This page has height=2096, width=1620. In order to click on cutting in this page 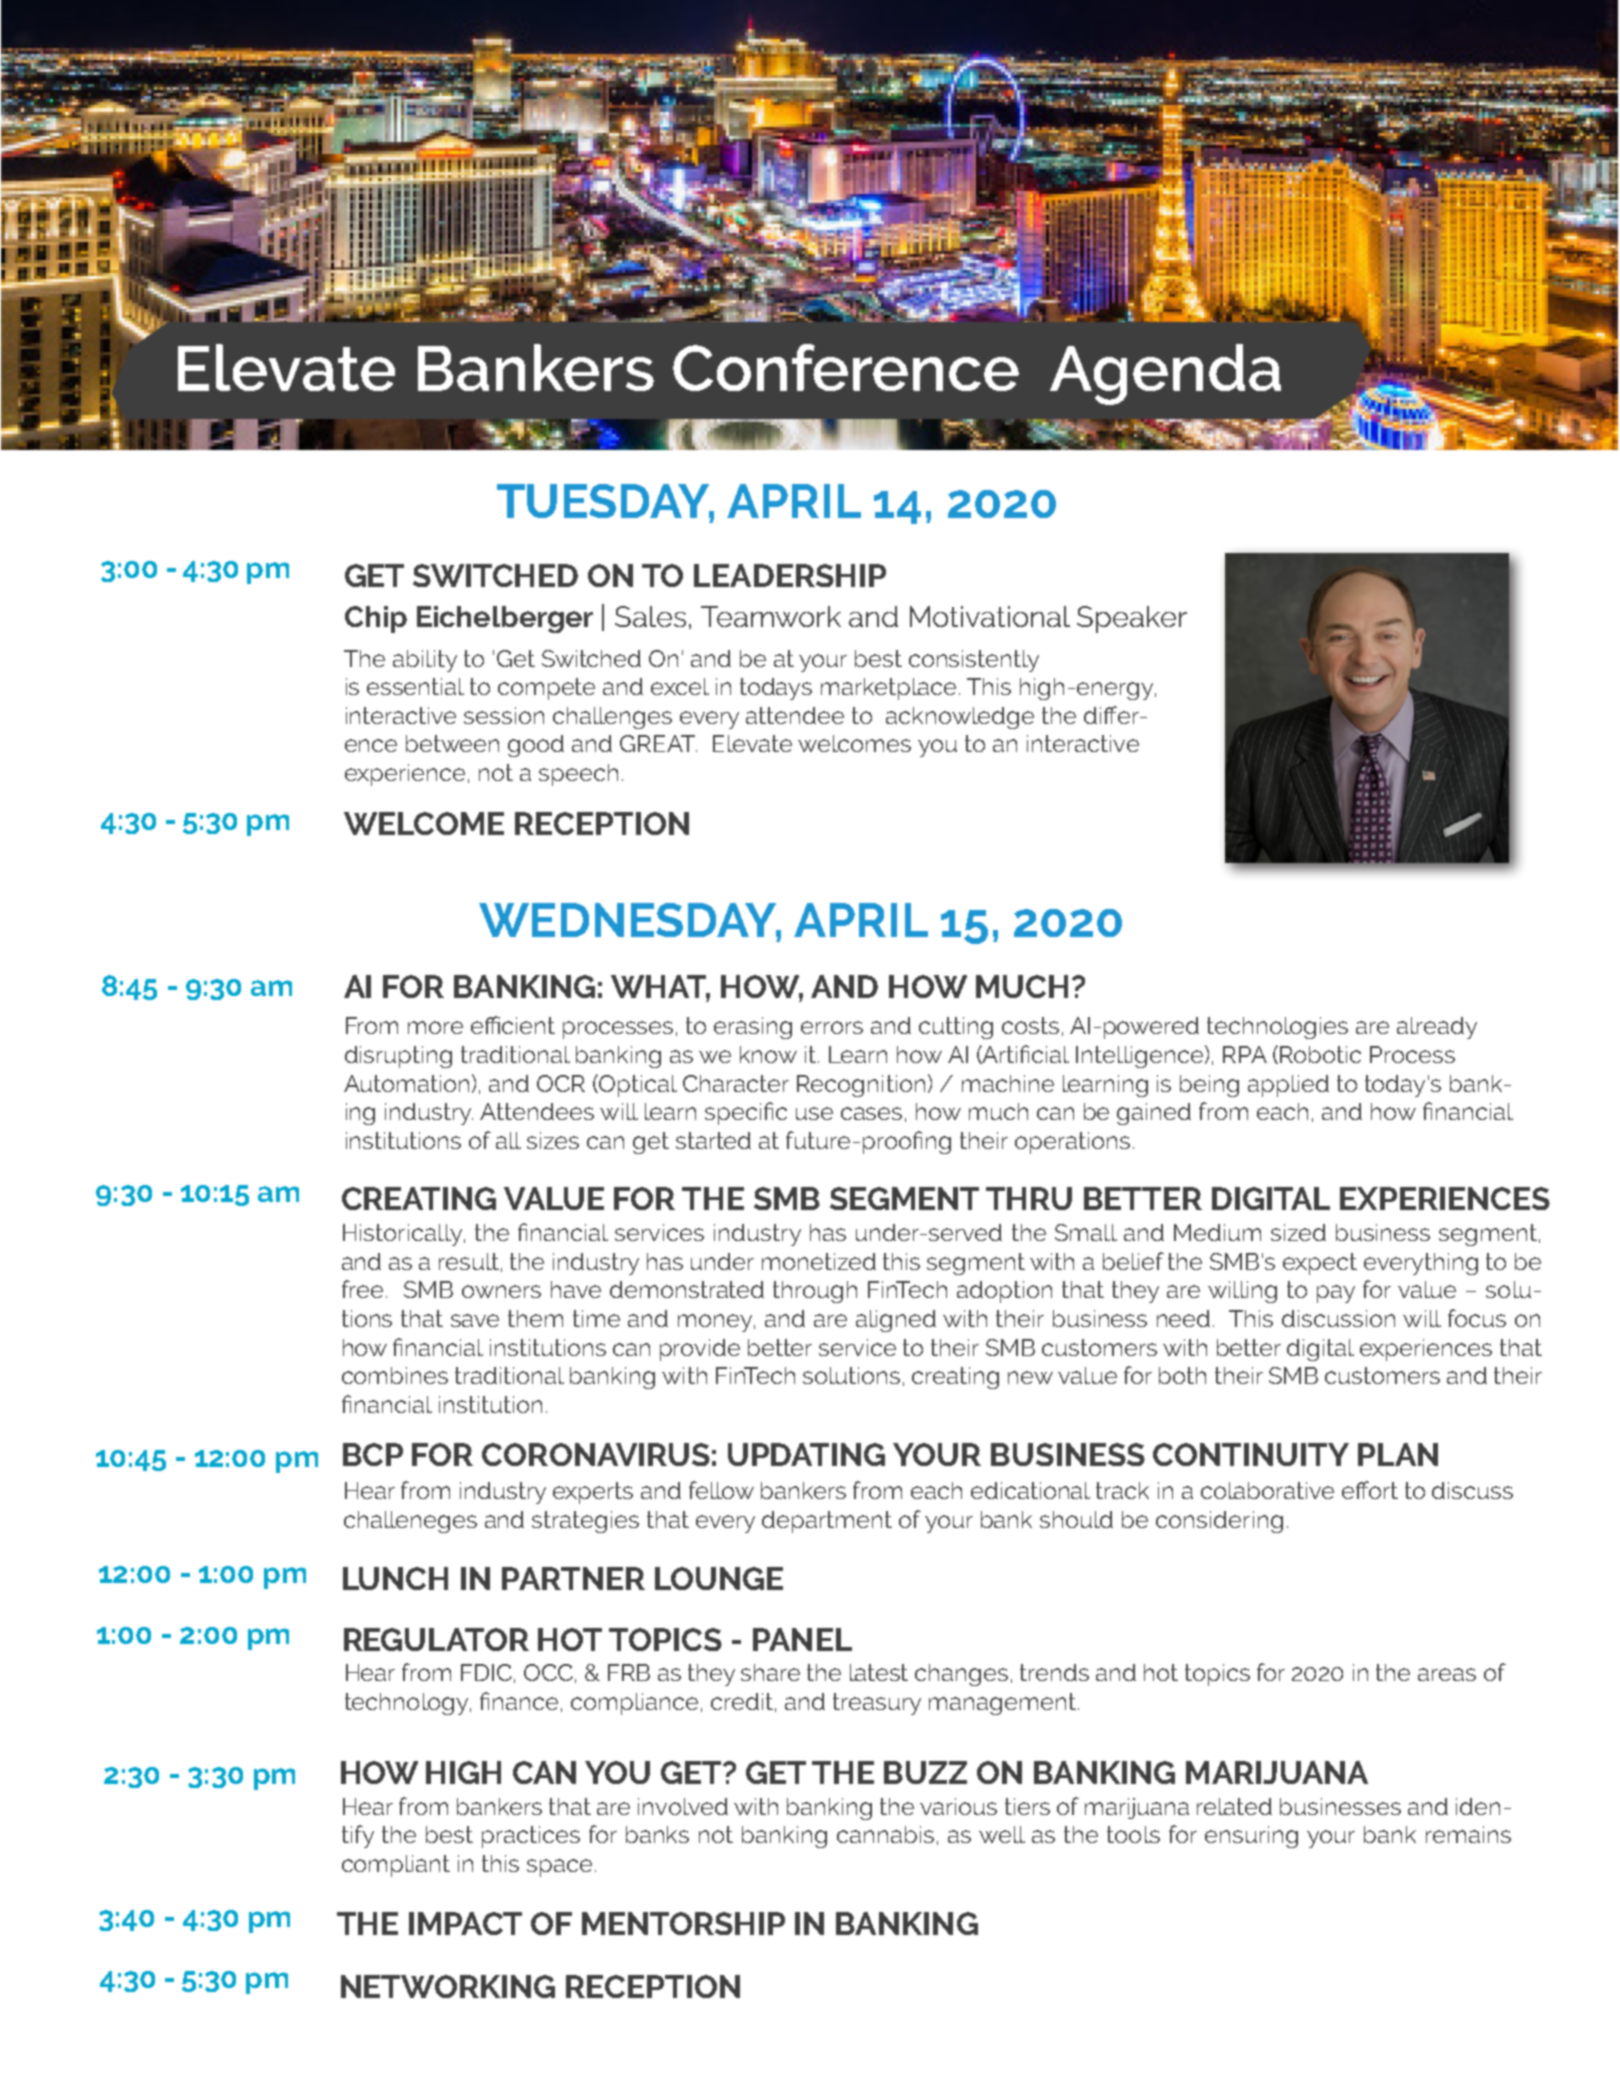, I will do `click(956, 1028)`.
